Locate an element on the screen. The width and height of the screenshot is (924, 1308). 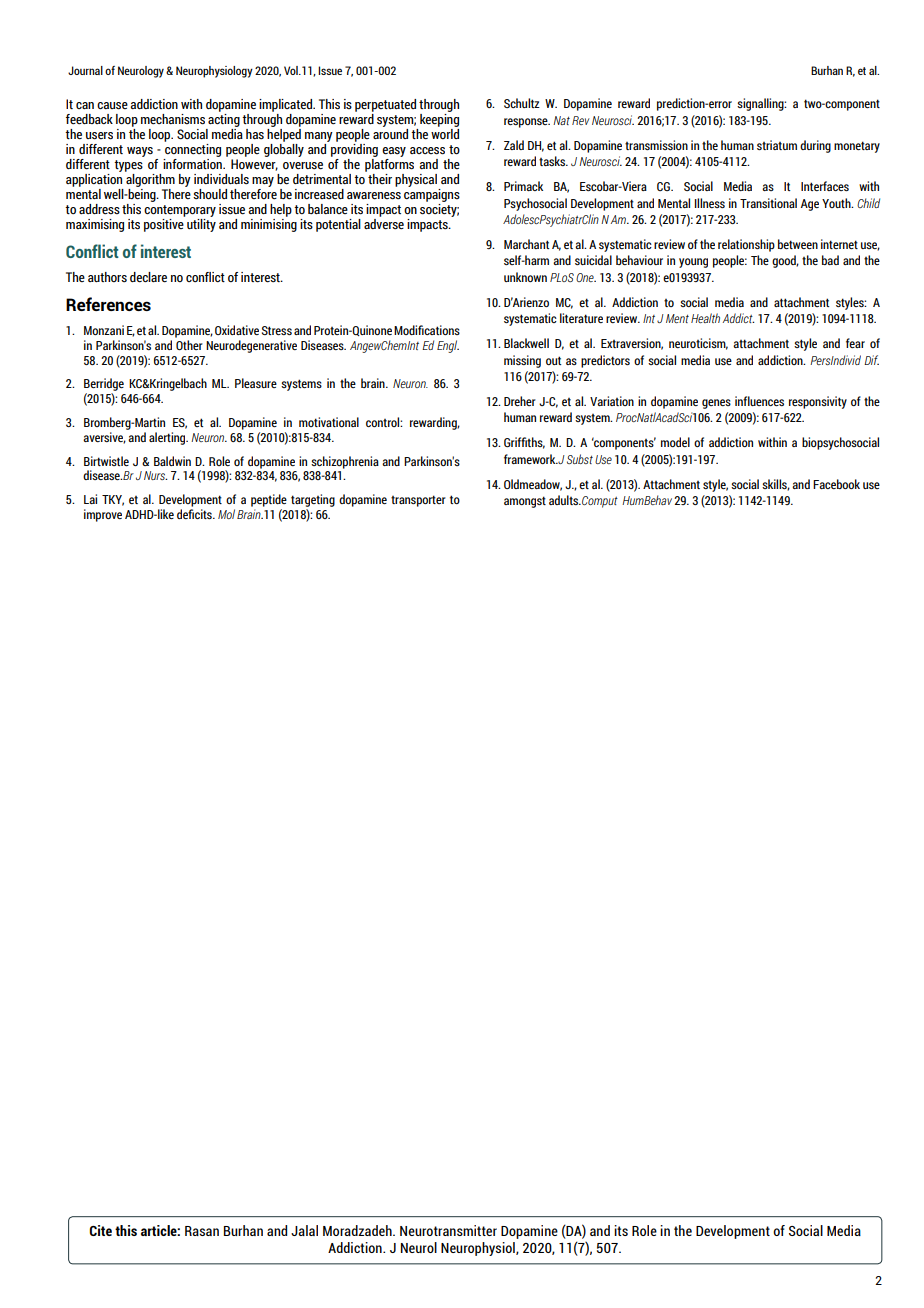
striatum is located at coordinates (777, 145).
